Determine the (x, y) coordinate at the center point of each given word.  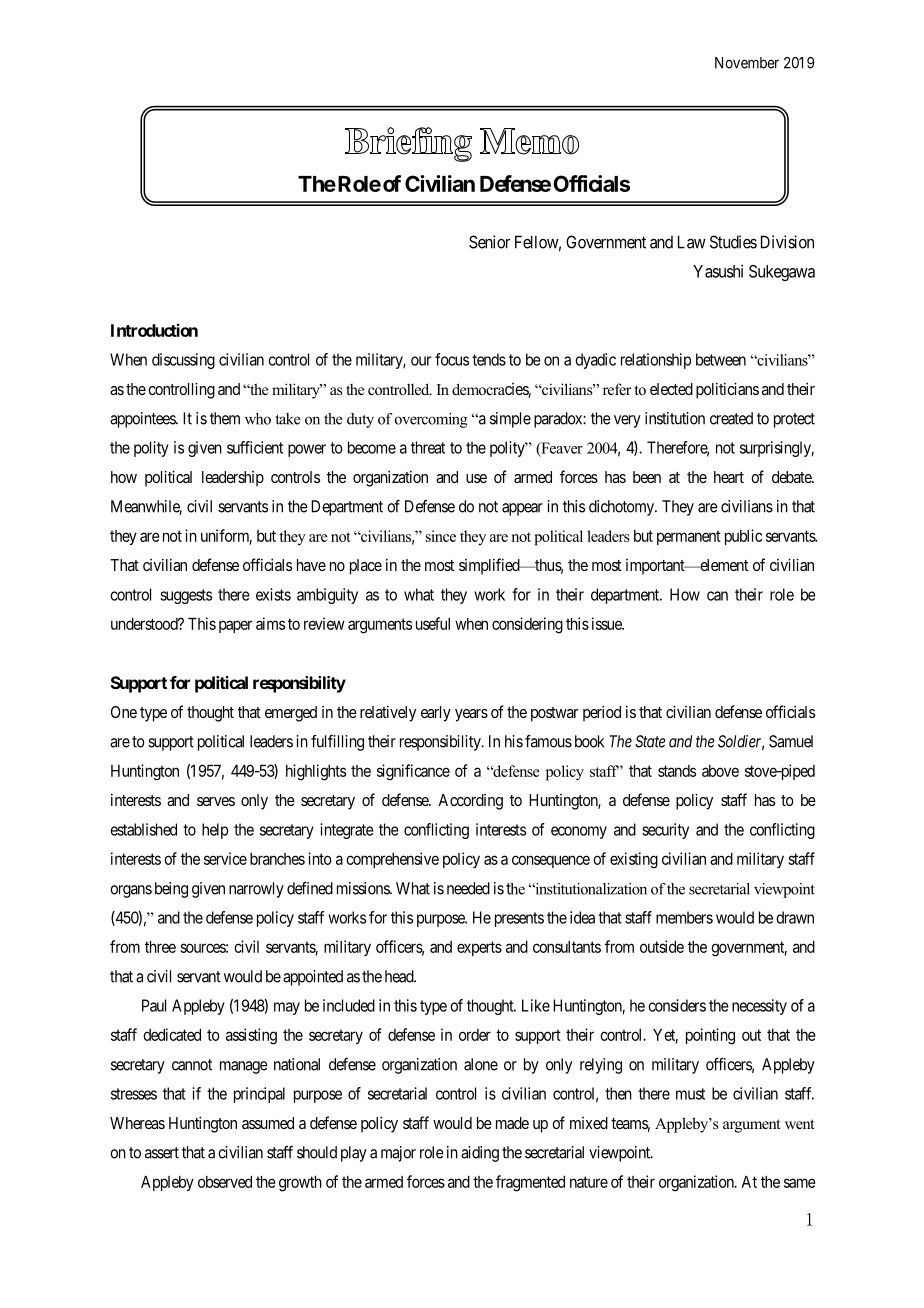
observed (225, 1182)
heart (729, 477)
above (720, 771)
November (747, 63)
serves (216, 801)
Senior (489, 242)
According (470, 802)
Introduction (154, 330)
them (225, 418)
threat (428, 447)
